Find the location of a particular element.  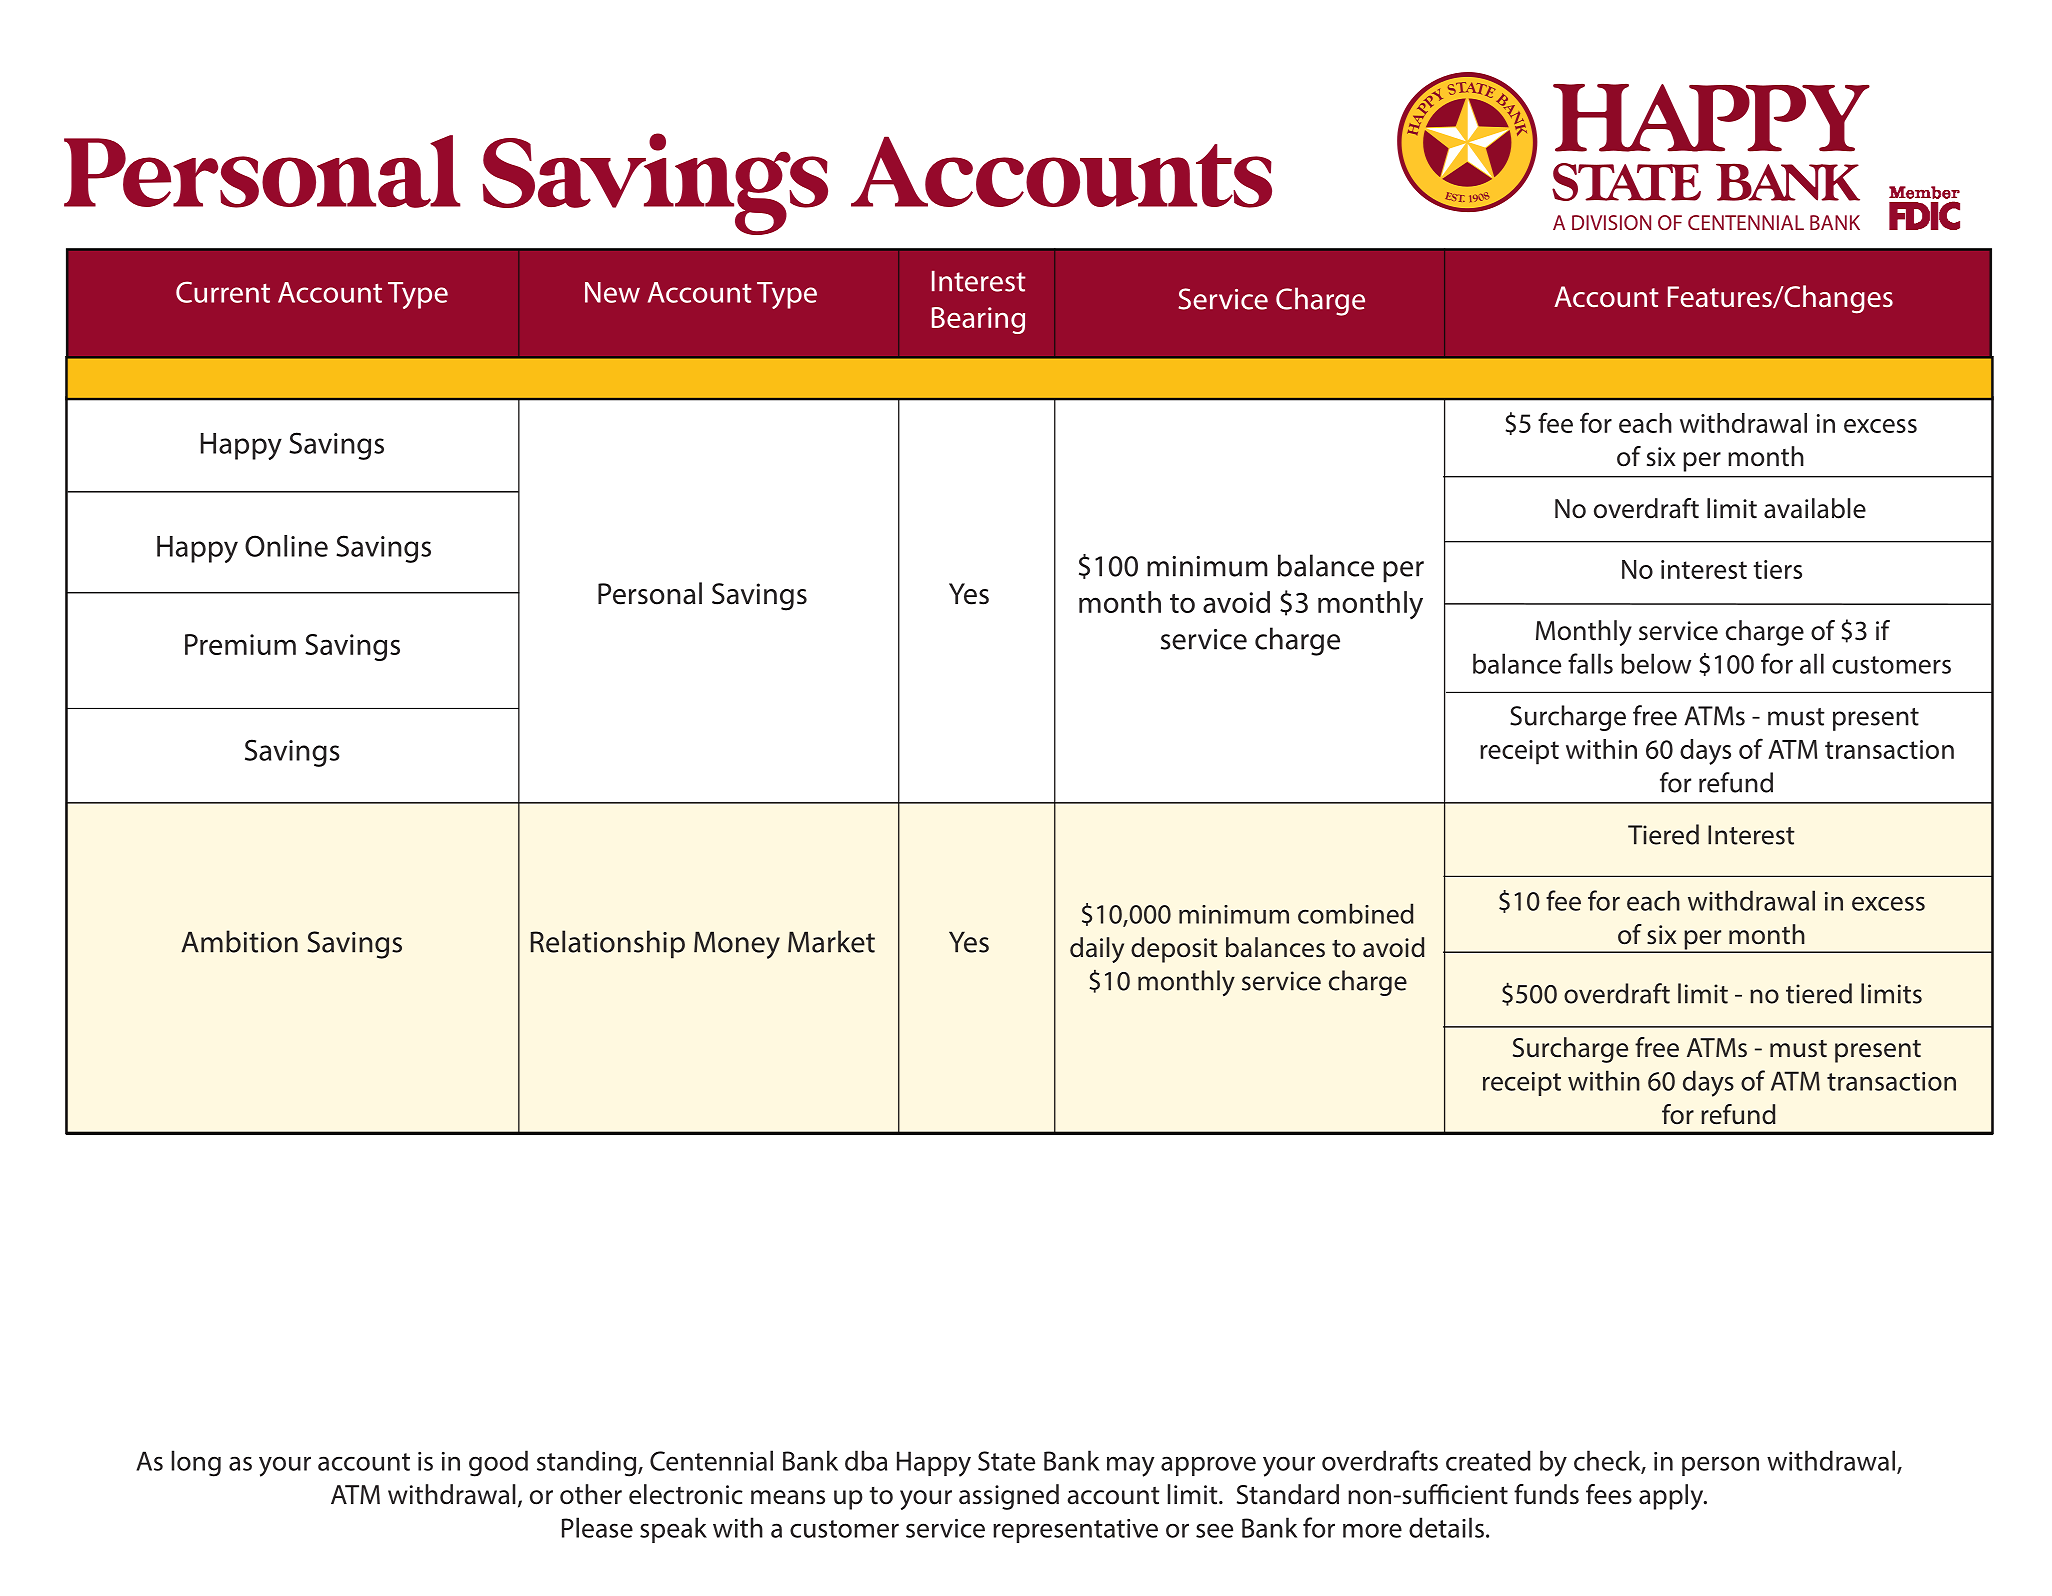

daily is located at coordinates (1097, 950).
